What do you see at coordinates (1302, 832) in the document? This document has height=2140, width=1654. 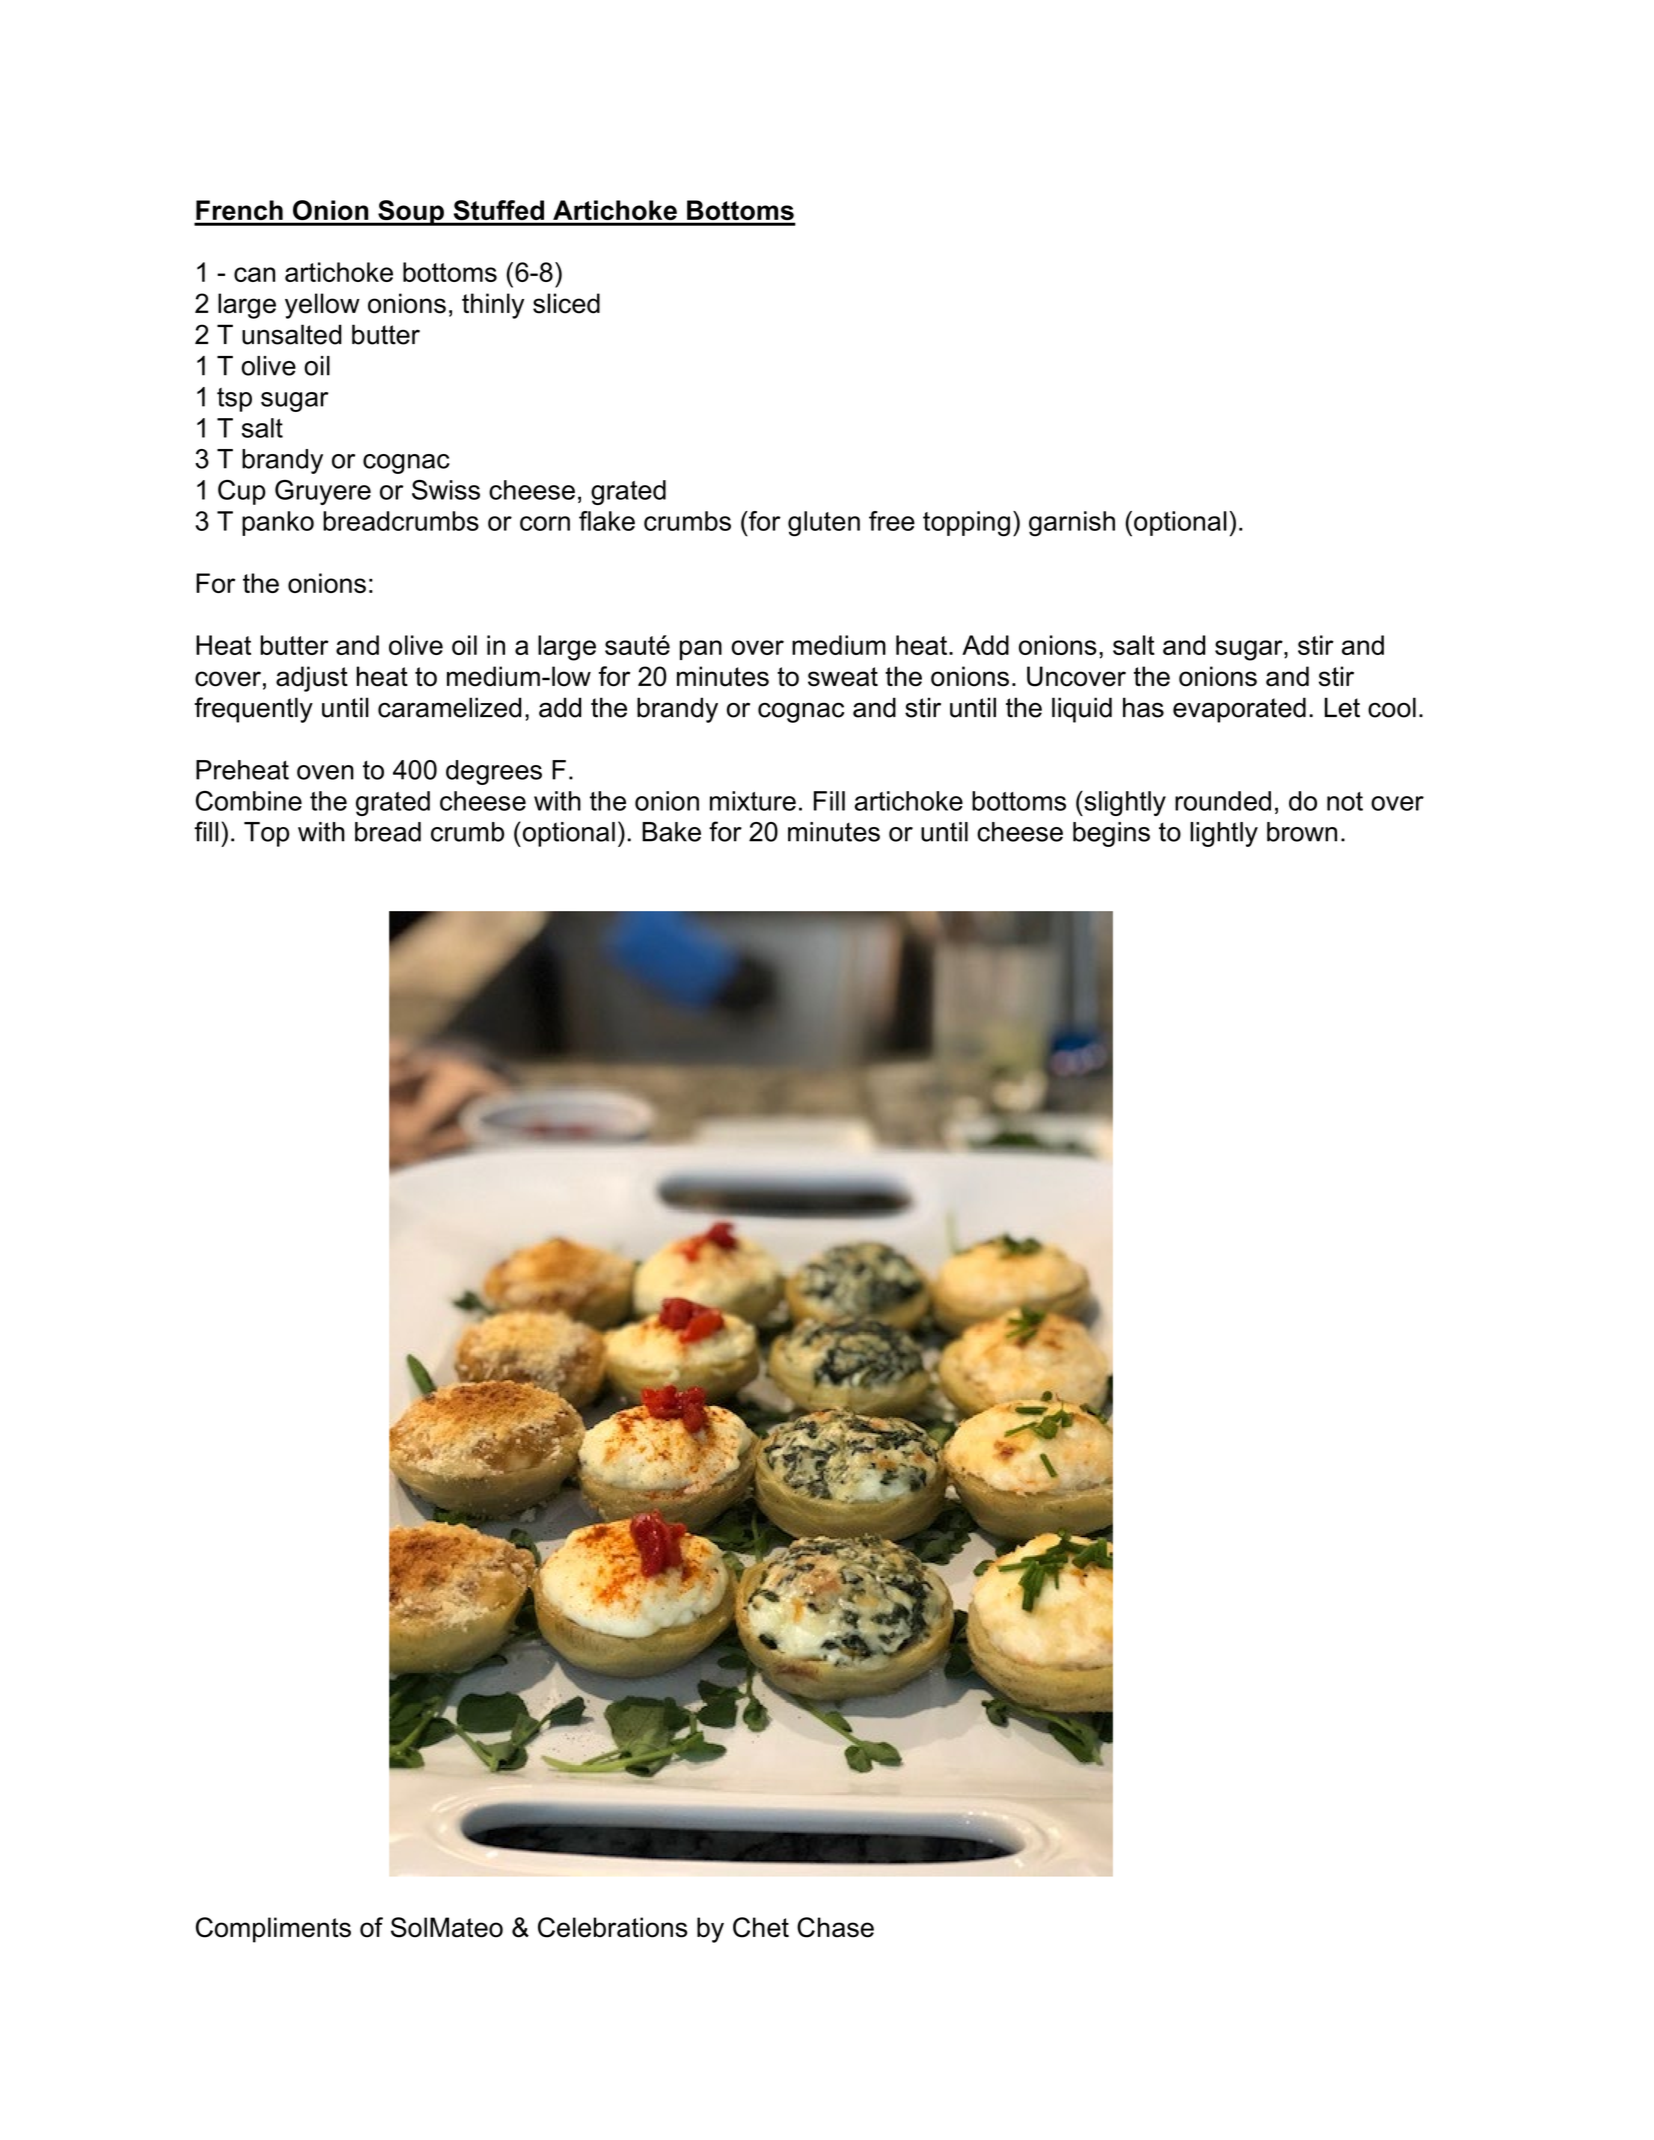 I see `brown` at bounding box center [1302, 832].
